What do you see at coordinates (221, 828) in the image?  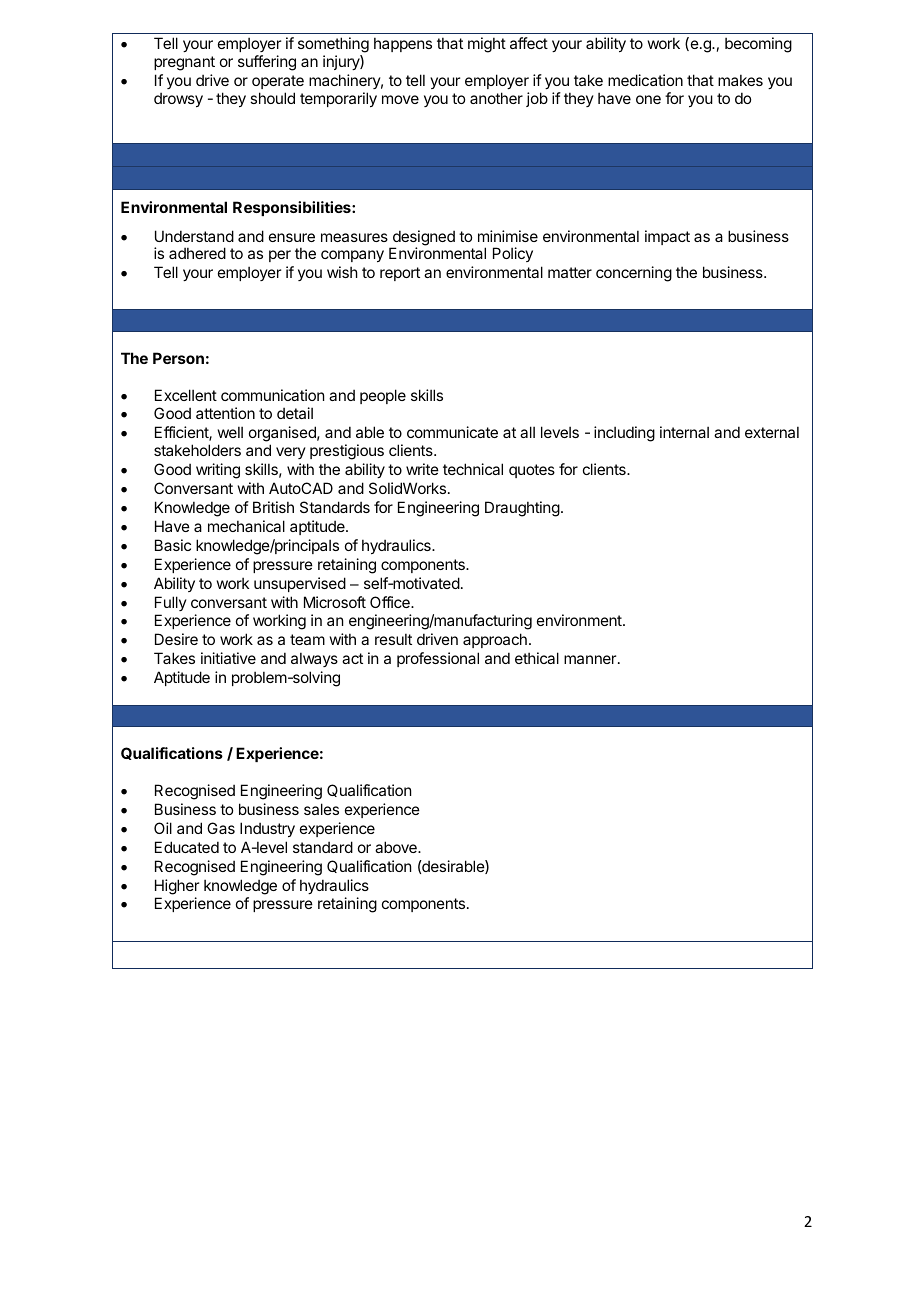 I see `Gas` at bounding box center [221, 828].
